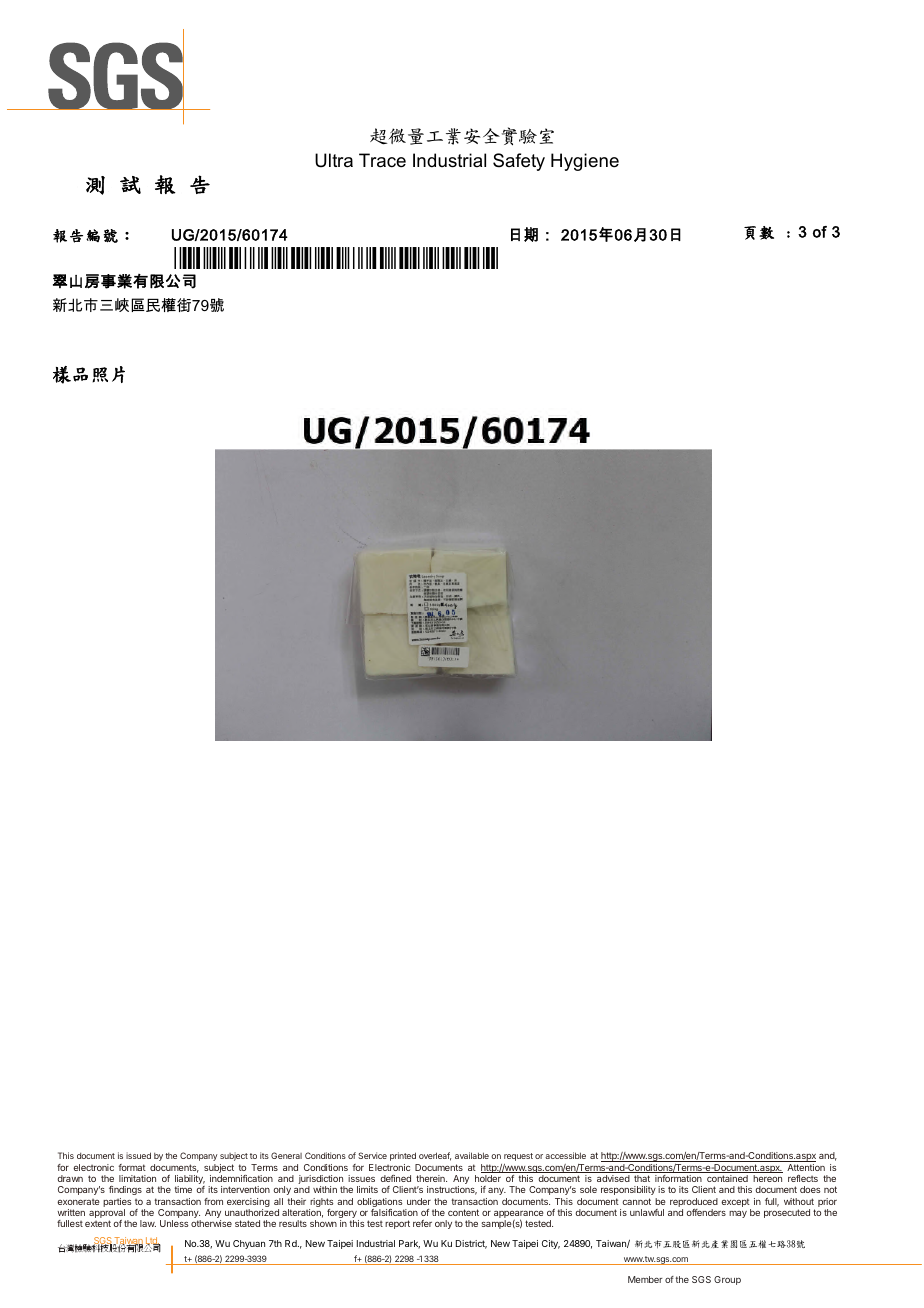 The width and height of the screenshot is (924, 1308). What do you see at coordinates (174, 1223) in the screenshot?
I see `Unless` at bounding box center [174, 1223].
